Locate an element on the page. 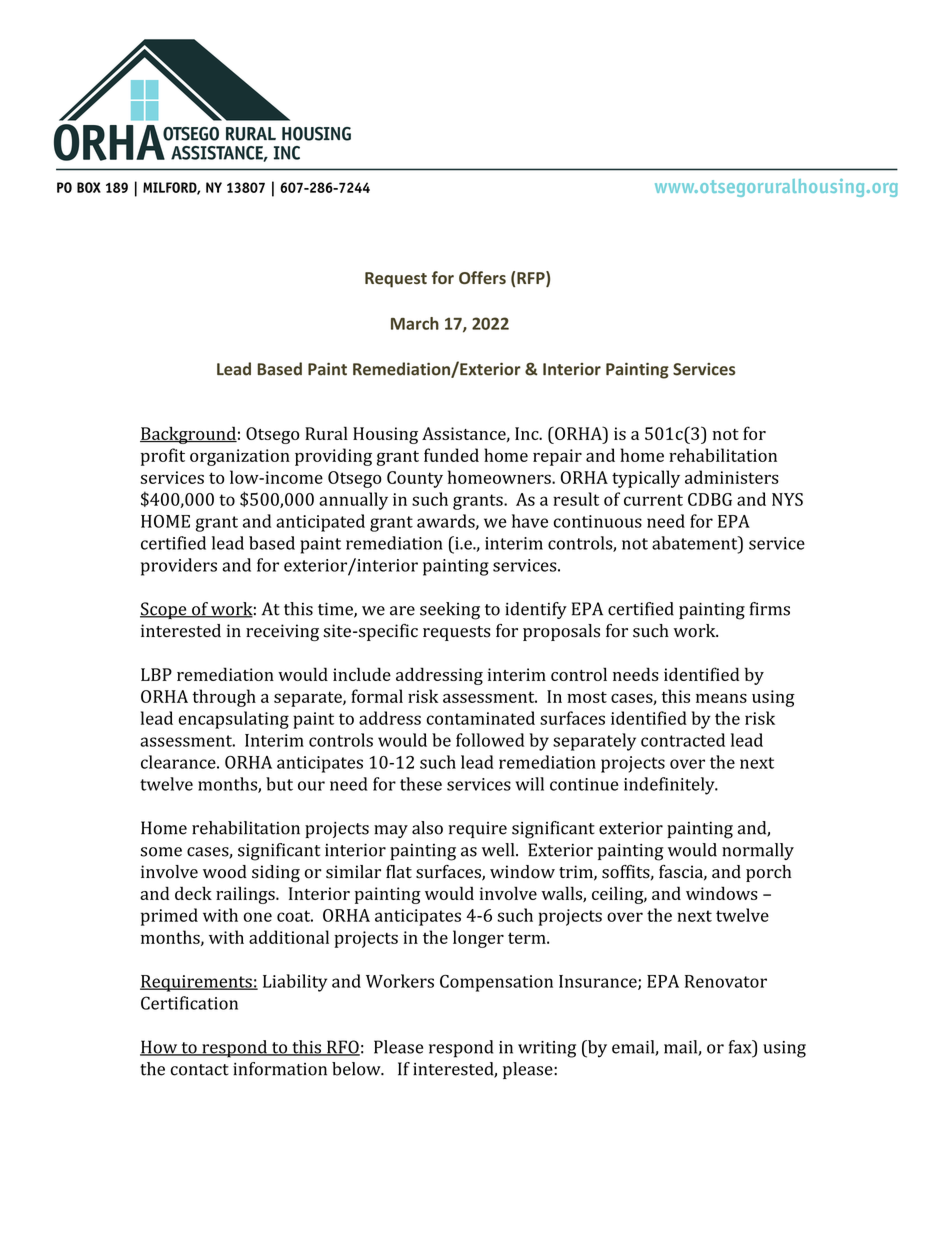  contact is located at coordinates (200, 1070).
